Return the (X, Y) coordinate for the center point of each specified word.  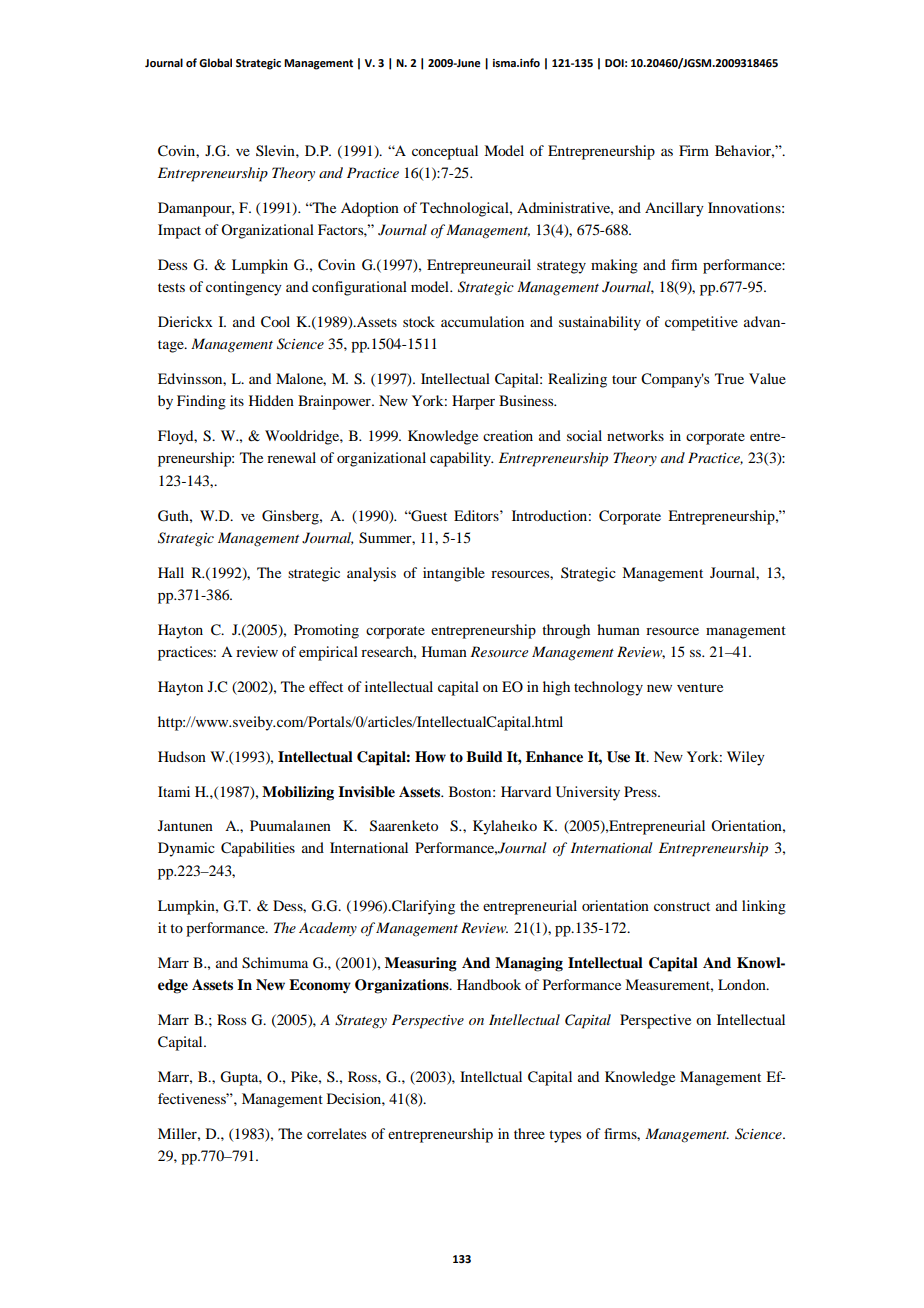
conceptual (445, 152)
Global (215, 62)
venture (700, 687)
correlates (336, 1133)
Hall (171, 572)
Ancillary (674, 209)
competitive (701, 323)
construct (682, 906)
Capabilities (258, 849)
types (565, 1136)
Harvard (526, 791)
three (529, 1133)
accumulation (482, 321)
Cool (275, 322)
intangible (454, 574)
